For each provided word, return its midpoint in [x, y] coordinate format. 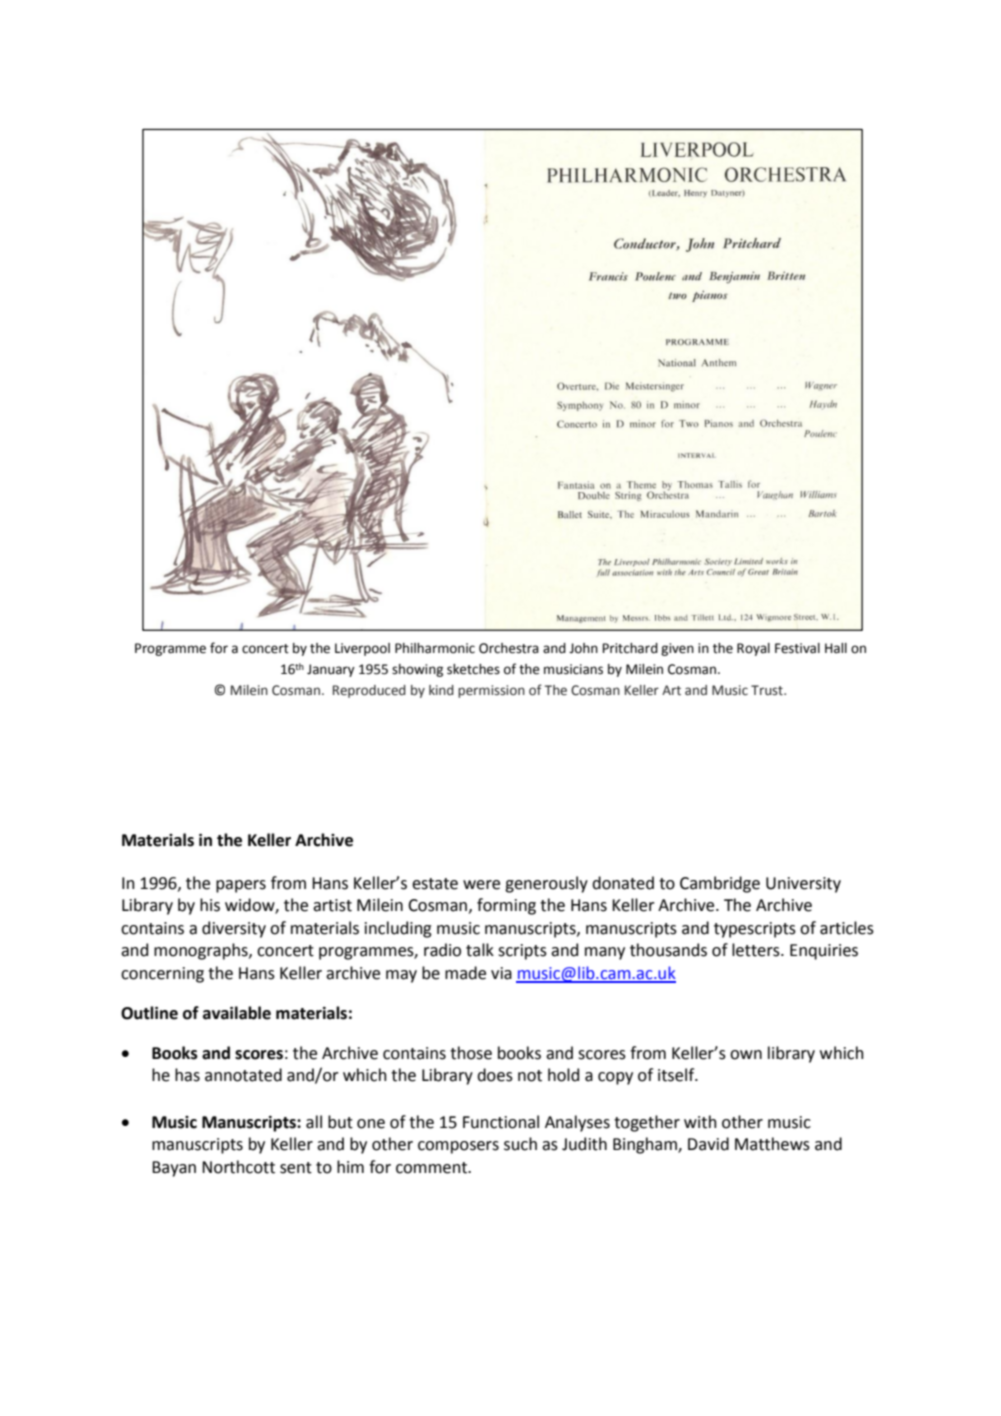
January [331, 670]
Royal [753, 649]
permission [491, 691]
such [520, 1144]
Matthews [772, 1144]
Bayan [174, 1169]
